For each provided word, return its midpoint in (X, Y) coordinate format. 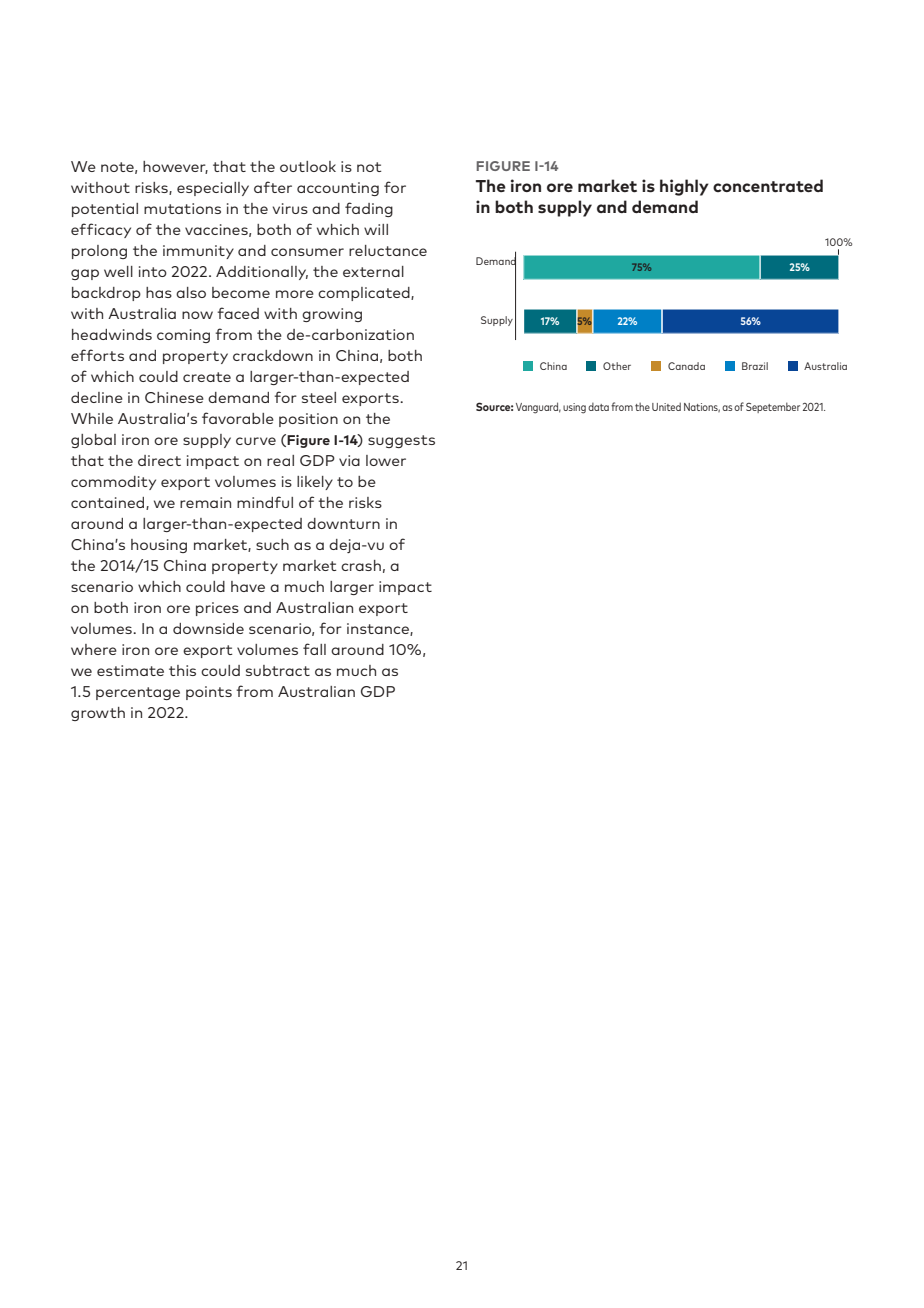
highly (684, 187)
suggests (401, 441)
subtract (278, 670)
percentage (138, 693)
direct (159, 460)
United (666, 406)
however (175, 167)
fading (369, 209)
